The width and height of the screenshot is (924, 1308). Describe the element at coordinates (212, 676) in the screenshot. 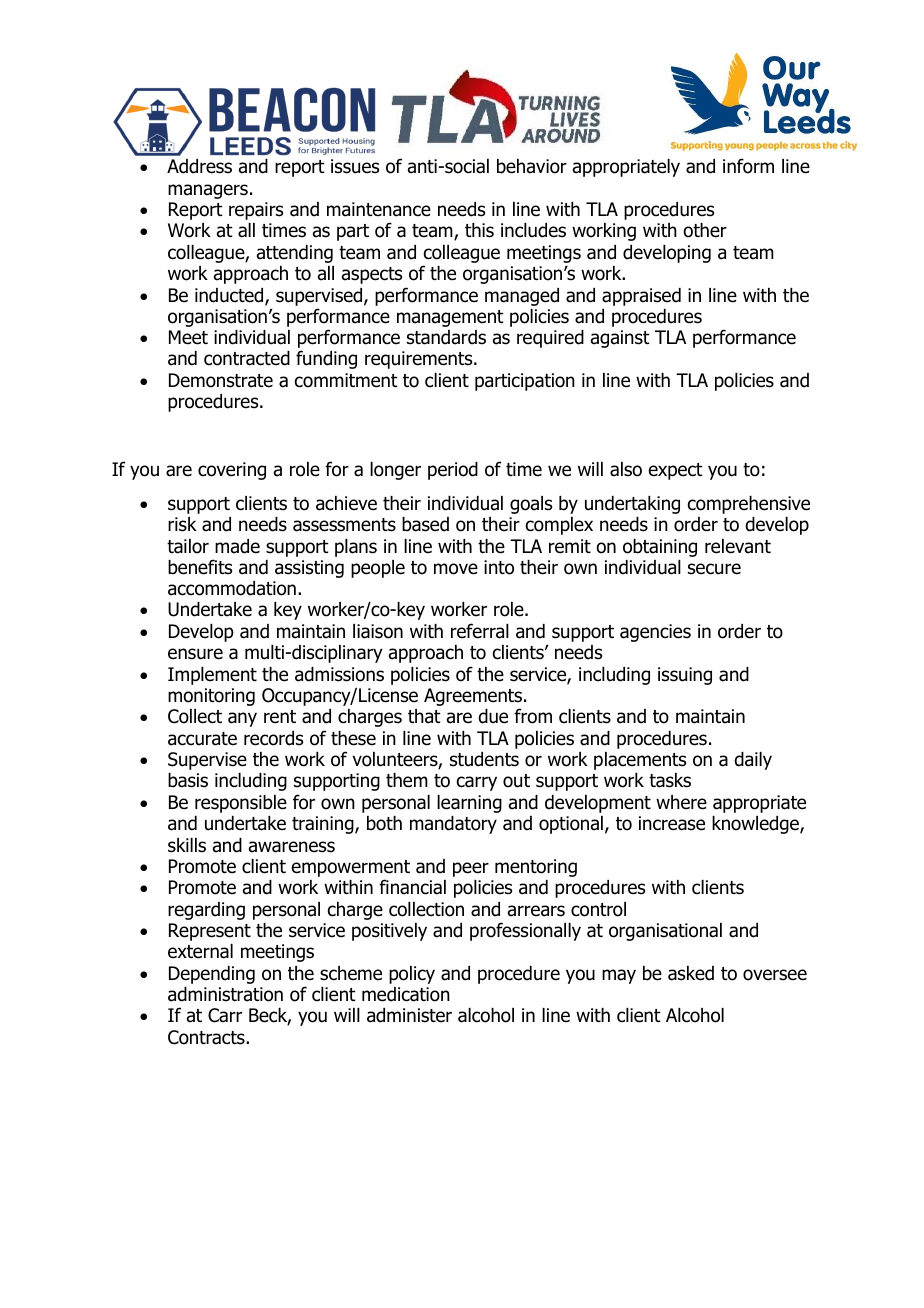

I see `Implement` at that location.
